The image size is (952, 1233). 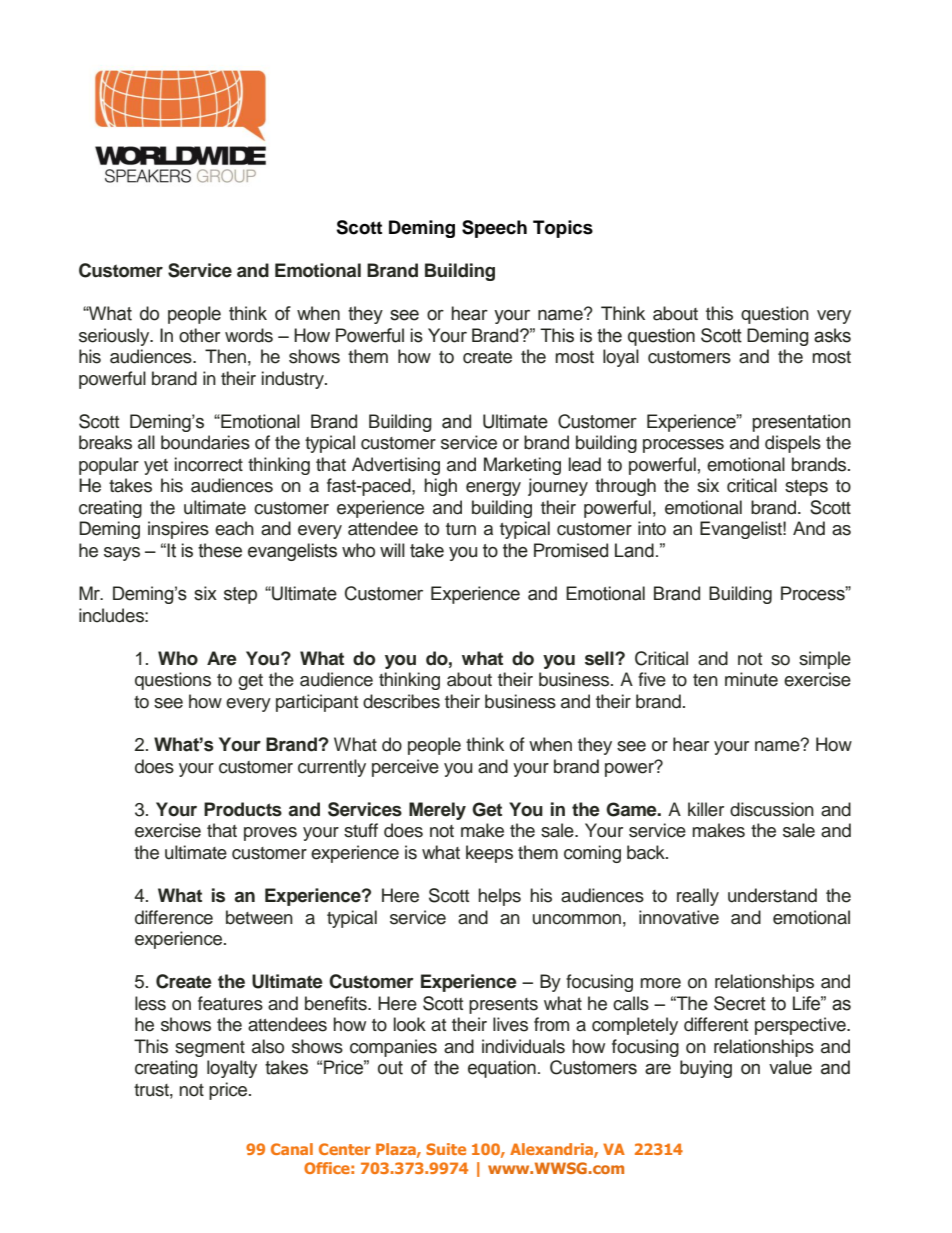 I want to click on Speech, so click(x=494, y=229).
